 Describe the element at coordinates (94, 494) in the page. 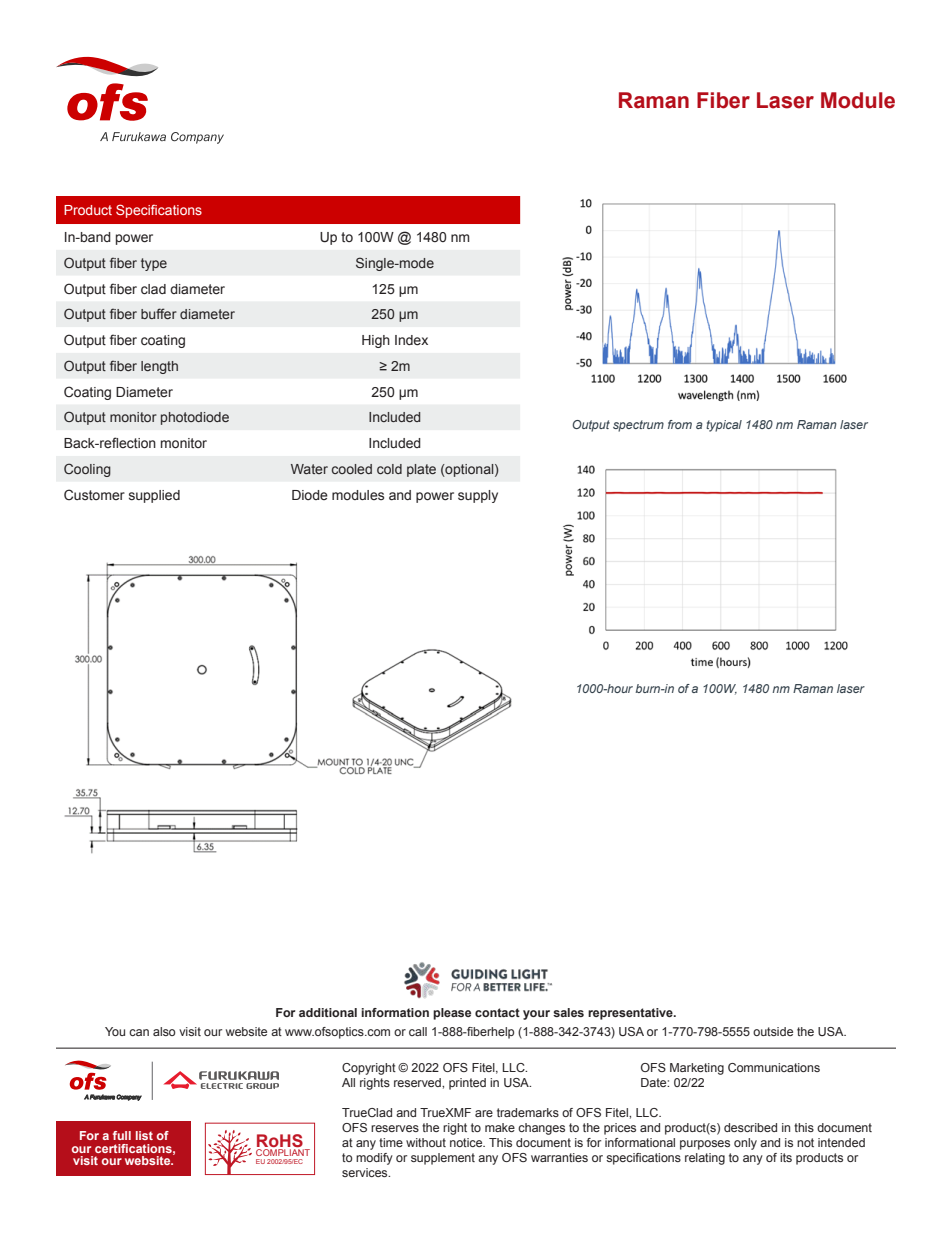

I see `Customer` at that location.
